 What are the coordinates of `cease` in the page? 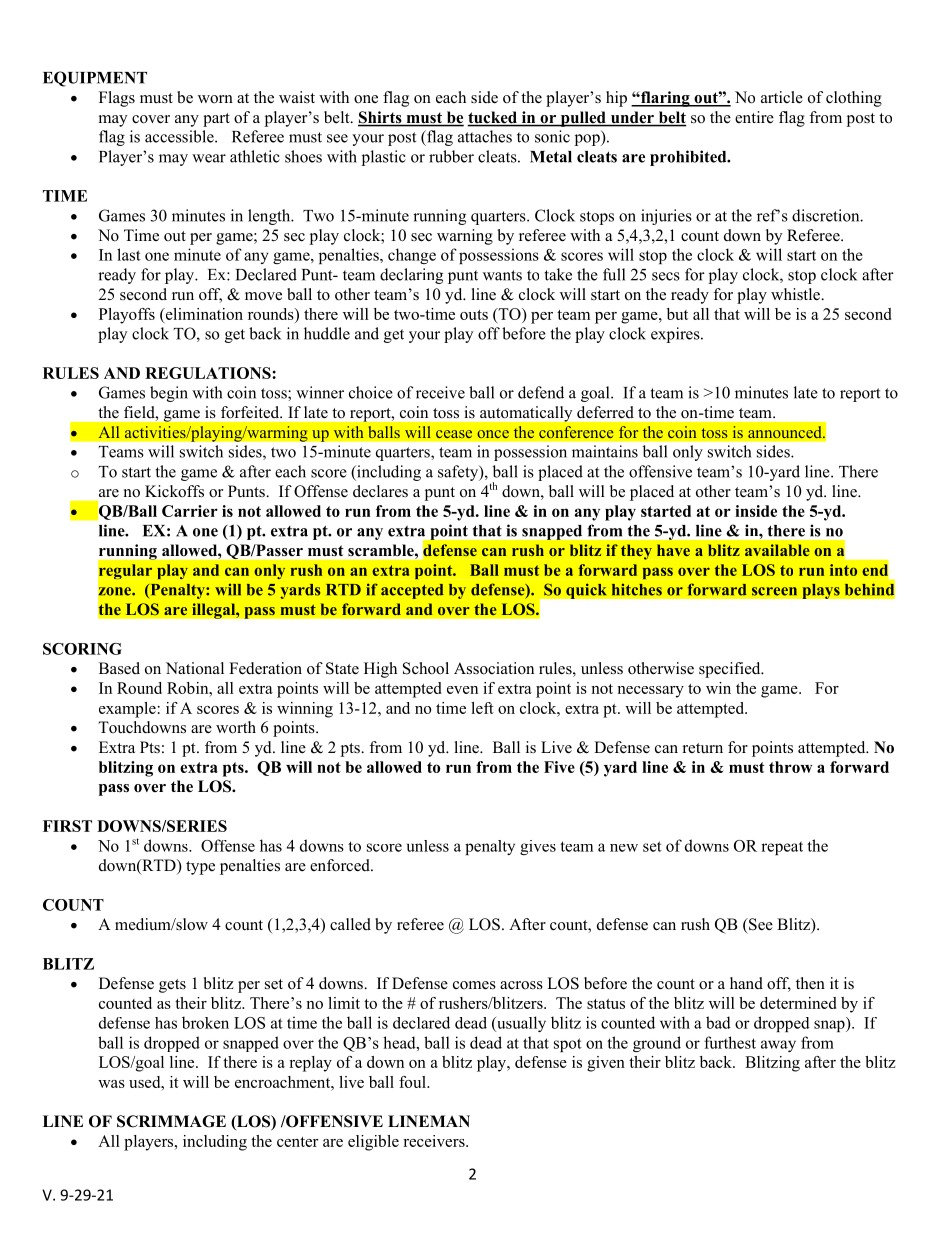 It's located at (454, 434).
